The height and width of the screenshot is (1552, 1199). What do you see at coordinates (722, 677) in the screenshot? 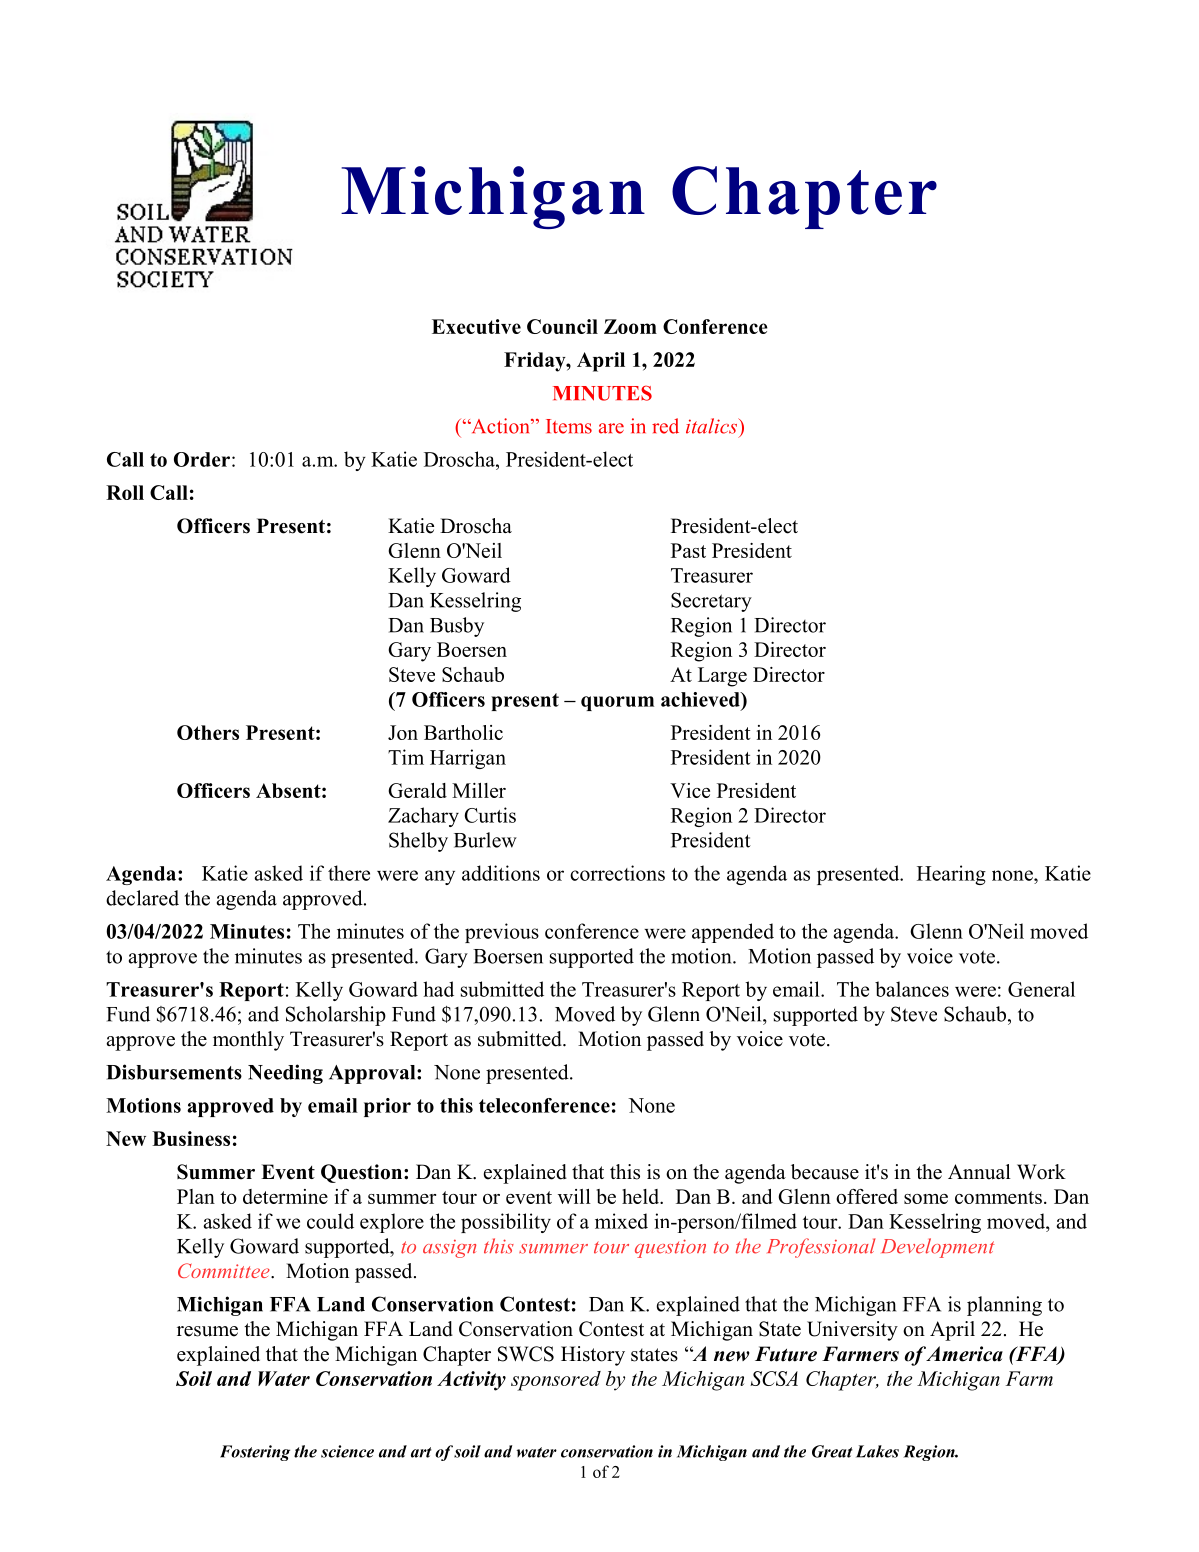
I see `Large` at bounding box center [722, 677].
